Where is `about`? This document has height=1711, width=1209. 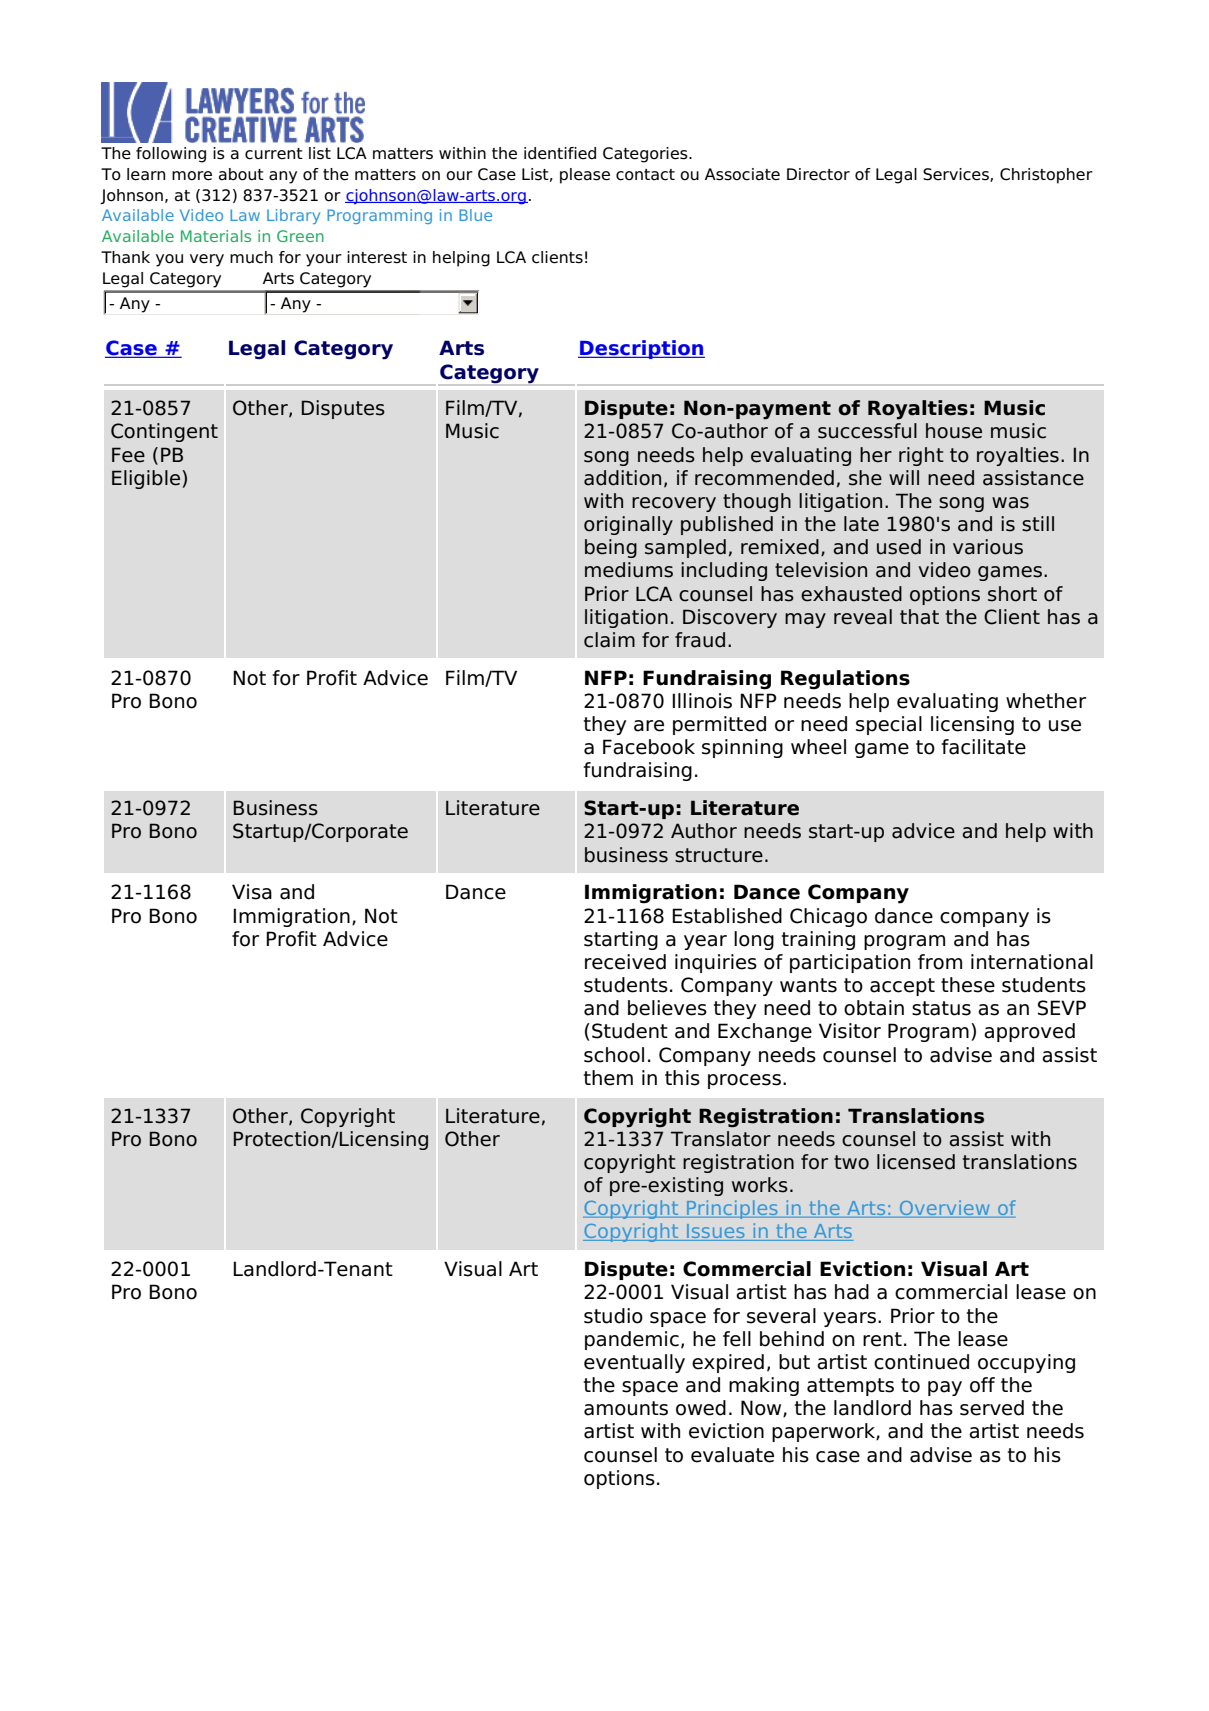
about is located at coordinates (241, 174).
